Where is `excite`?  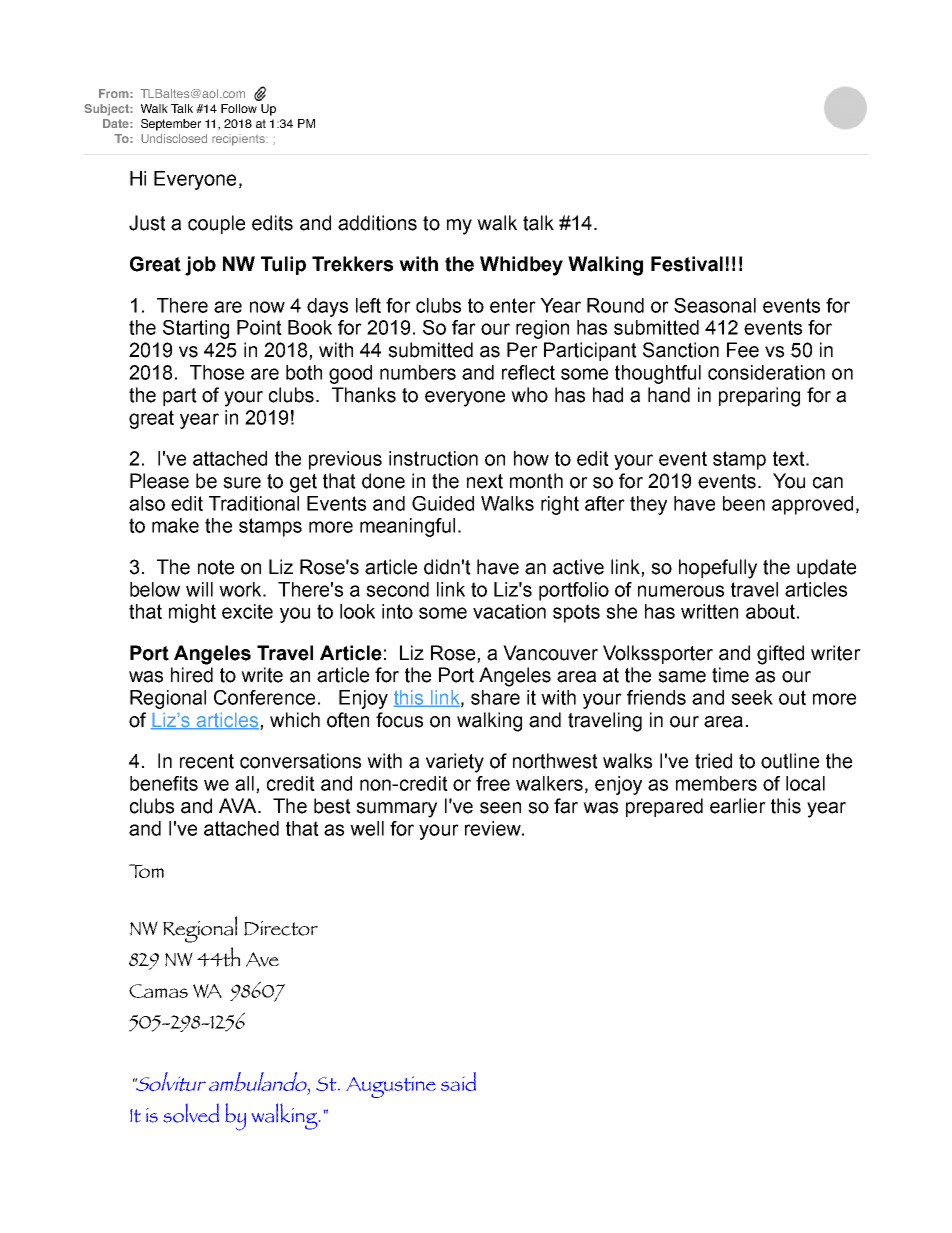
excite is located at coordinates (247, 611).
